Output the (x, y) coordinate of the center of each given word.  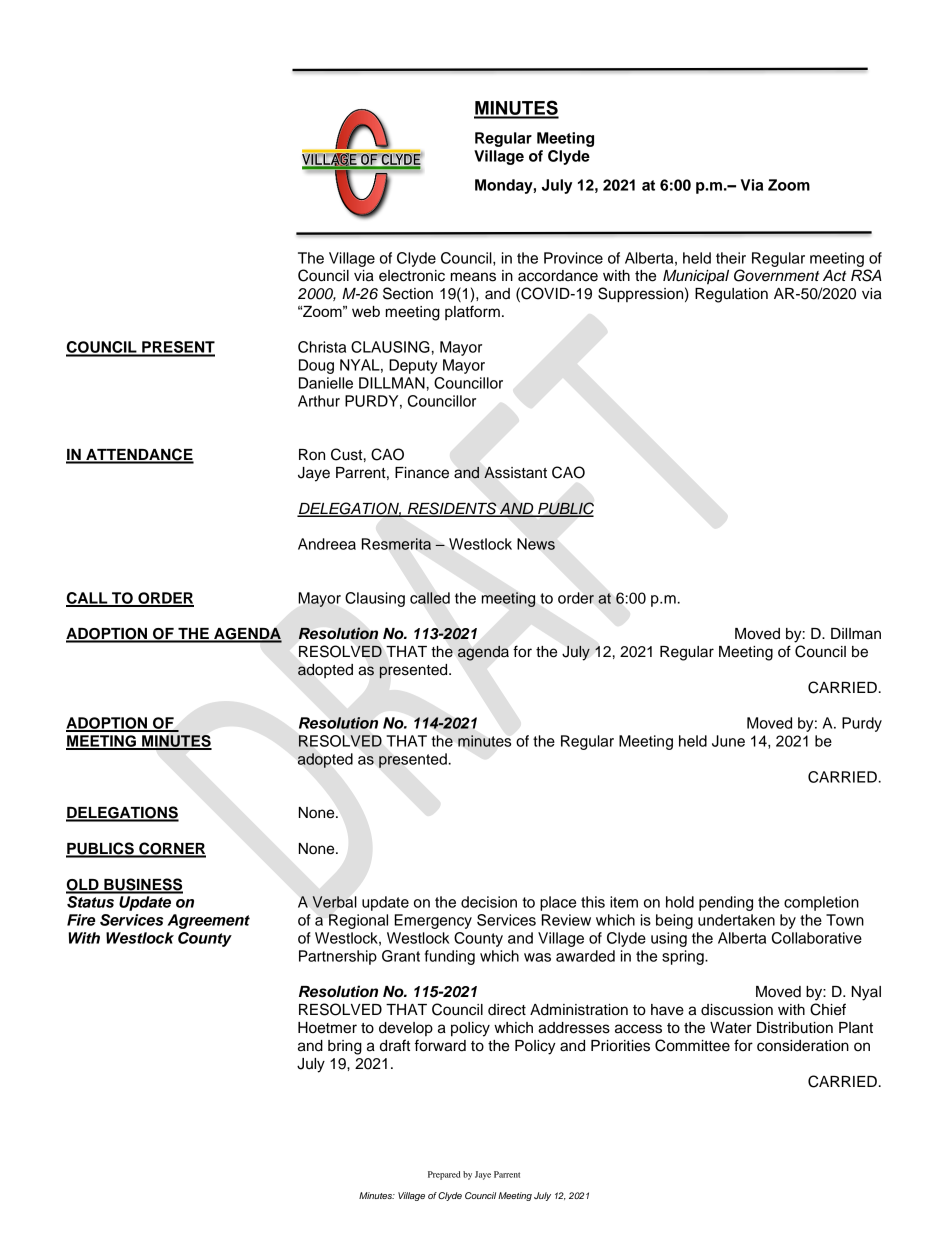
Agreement (208, 921)
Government (776, 275)
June (728, 741)
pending (726, 903)
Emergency (433, 921)
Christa (322, 347)
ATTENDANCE (139, 455)
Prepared (444, 1175)
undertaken (736, 920)
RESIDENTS (452, 509)
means (473, 277)
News (536, 544)
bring (345, 1047)
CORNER (171, 849)
